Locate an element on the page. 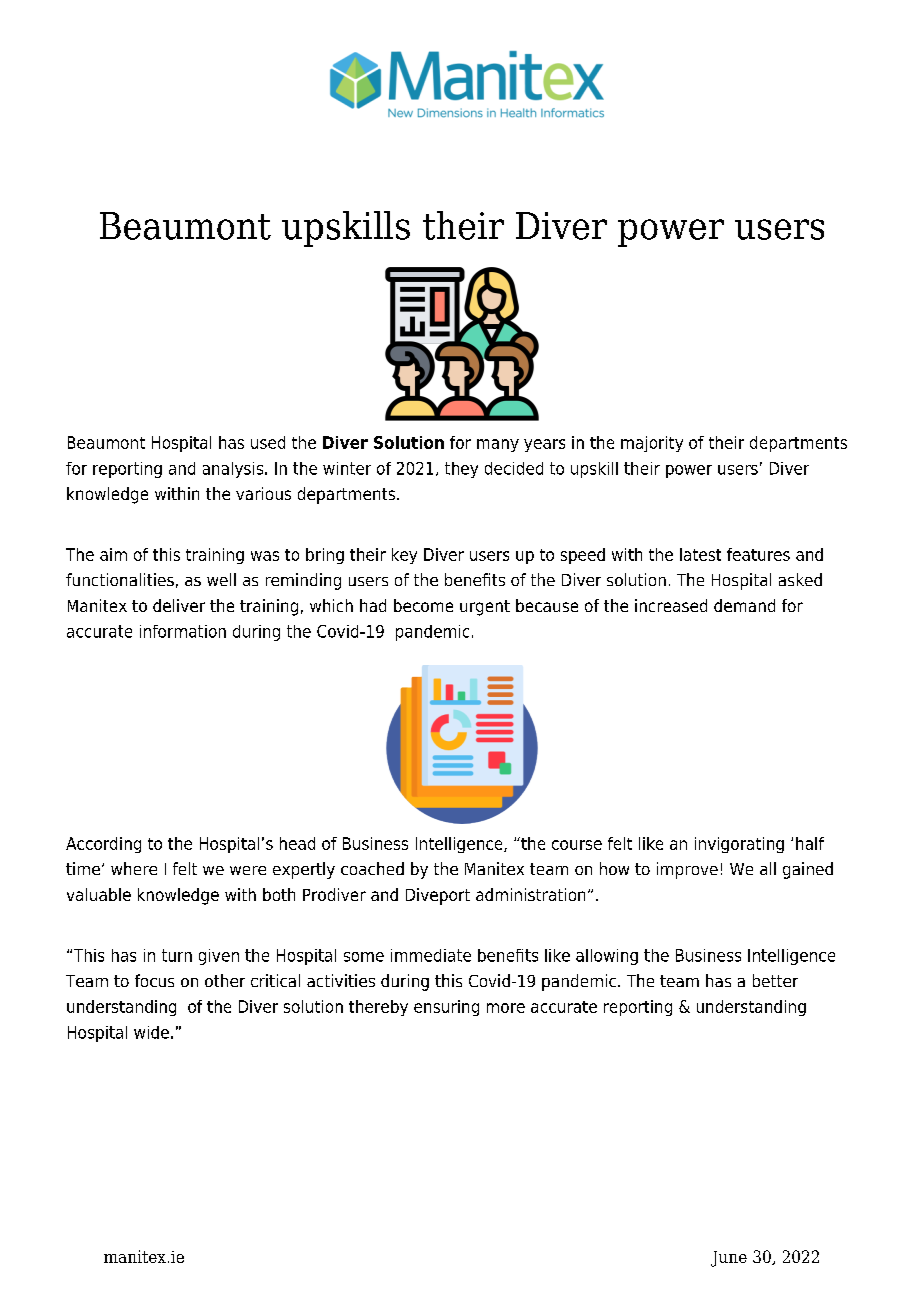 The height and width of the document is (1308, 924). ensuring is located at coordinates (446, 1008).
